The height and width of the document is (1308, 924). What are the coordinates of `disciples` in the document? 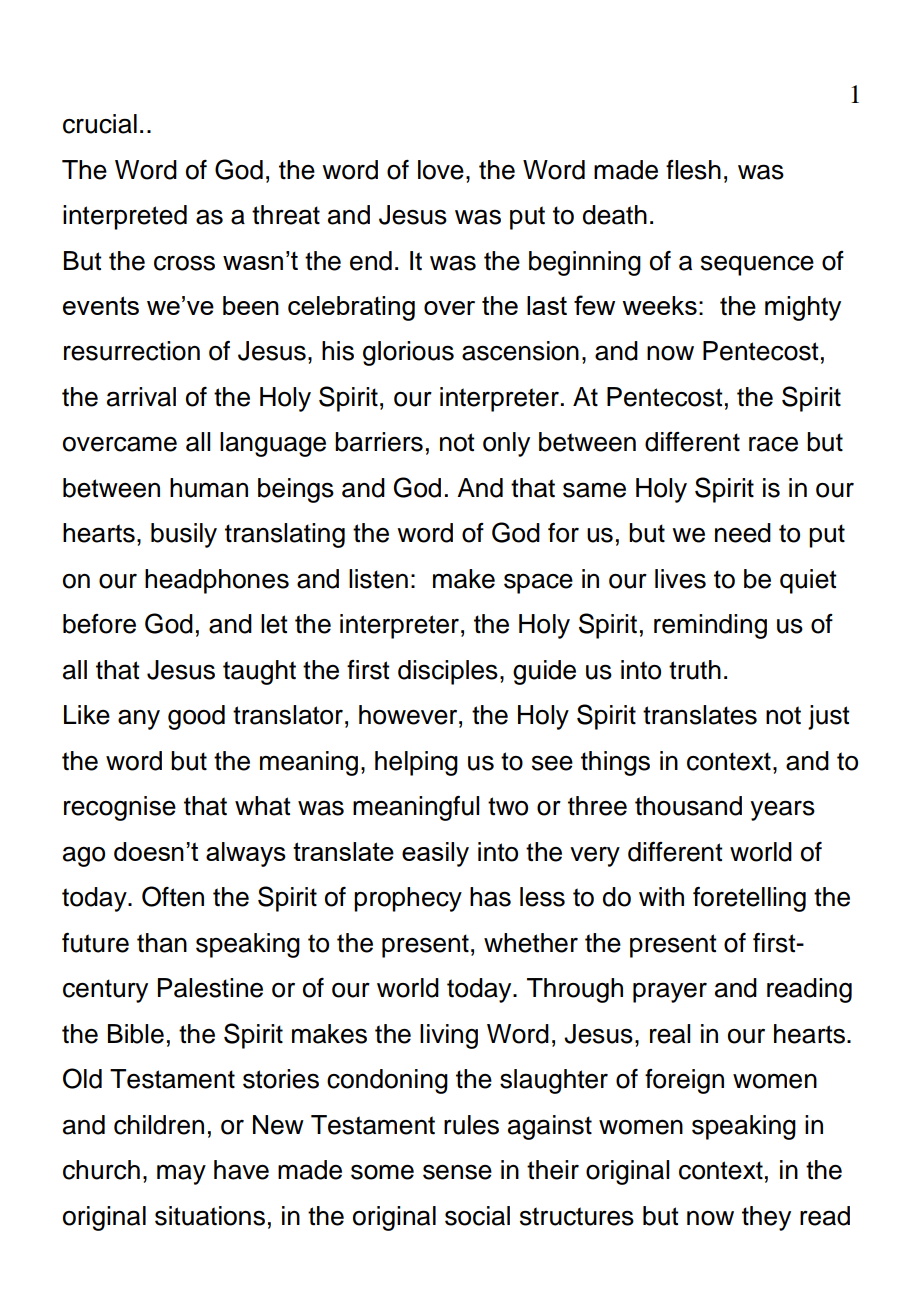 It's located at (448, 672).
